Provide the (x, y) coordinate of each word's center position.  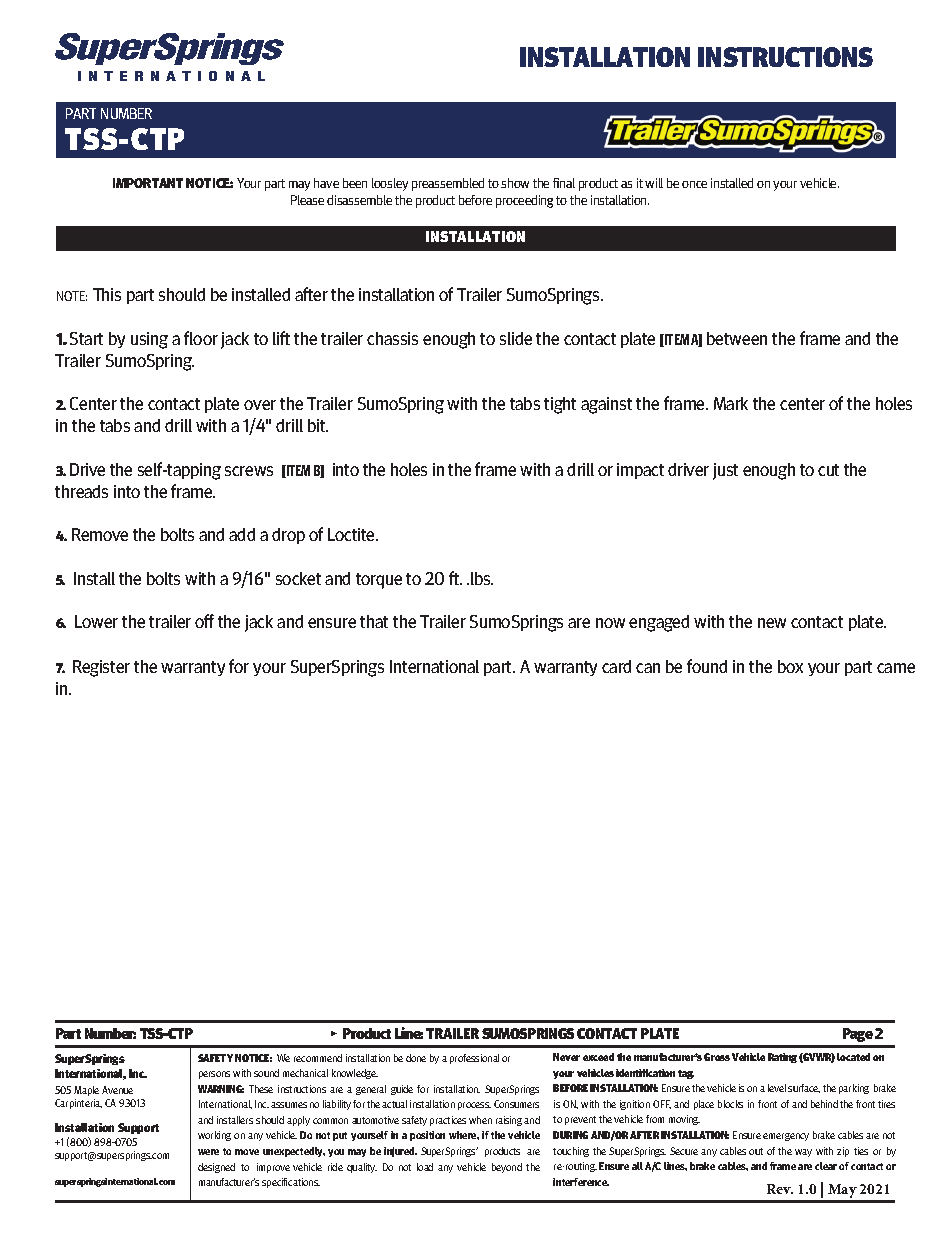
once (694, 184)
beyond (507, 1168)
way (803, 1153)
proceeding (524, 201)
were (208, 1152)
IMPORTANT (148, 183)
